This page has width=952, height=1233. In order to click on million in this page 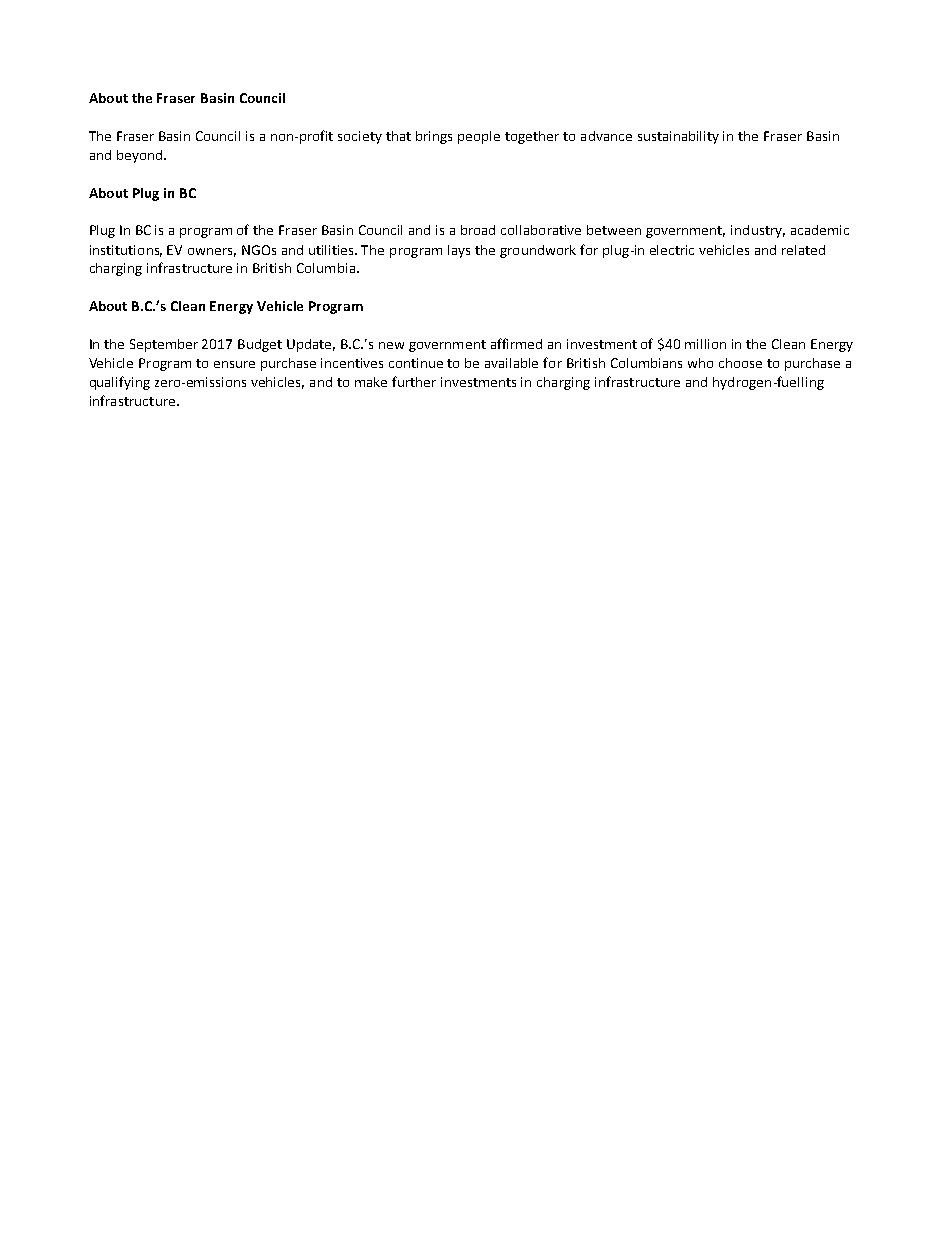, I will do `click(705, 344)`.
